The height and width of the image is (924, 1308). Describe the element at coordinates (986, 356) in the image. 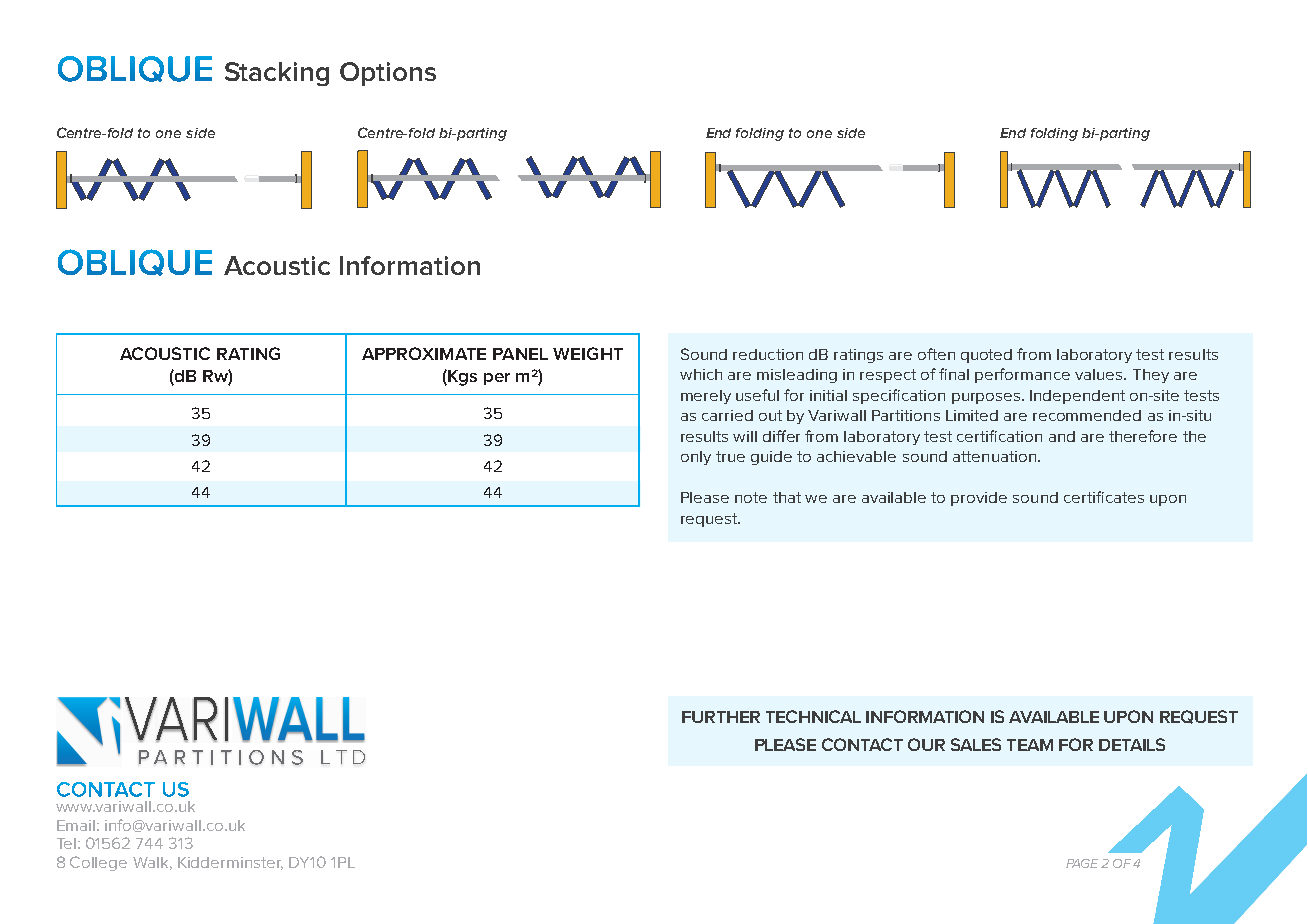

I see `quoted` at that location.
